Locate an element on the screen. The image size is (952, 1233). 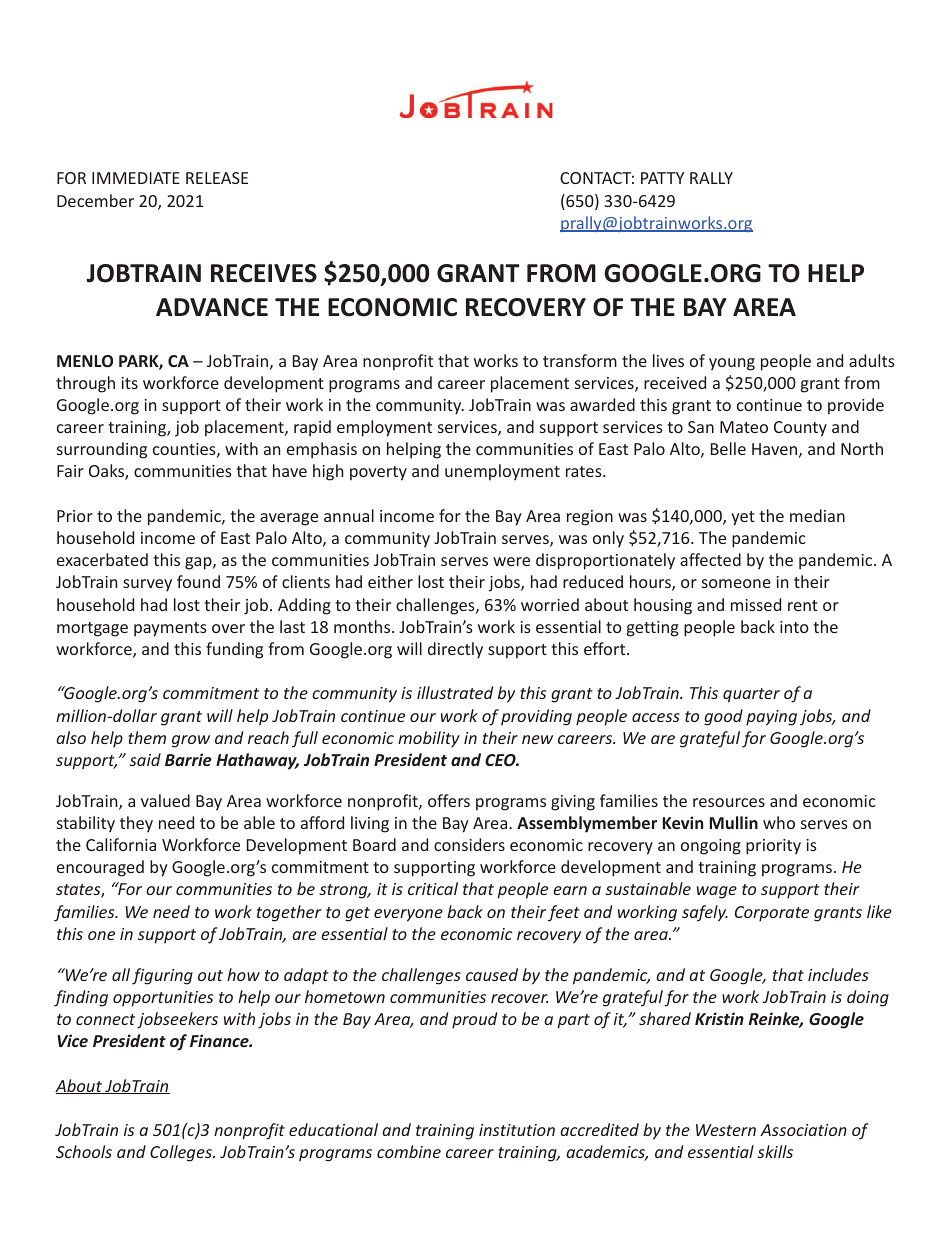
young is located at coordinates (732, 364).
